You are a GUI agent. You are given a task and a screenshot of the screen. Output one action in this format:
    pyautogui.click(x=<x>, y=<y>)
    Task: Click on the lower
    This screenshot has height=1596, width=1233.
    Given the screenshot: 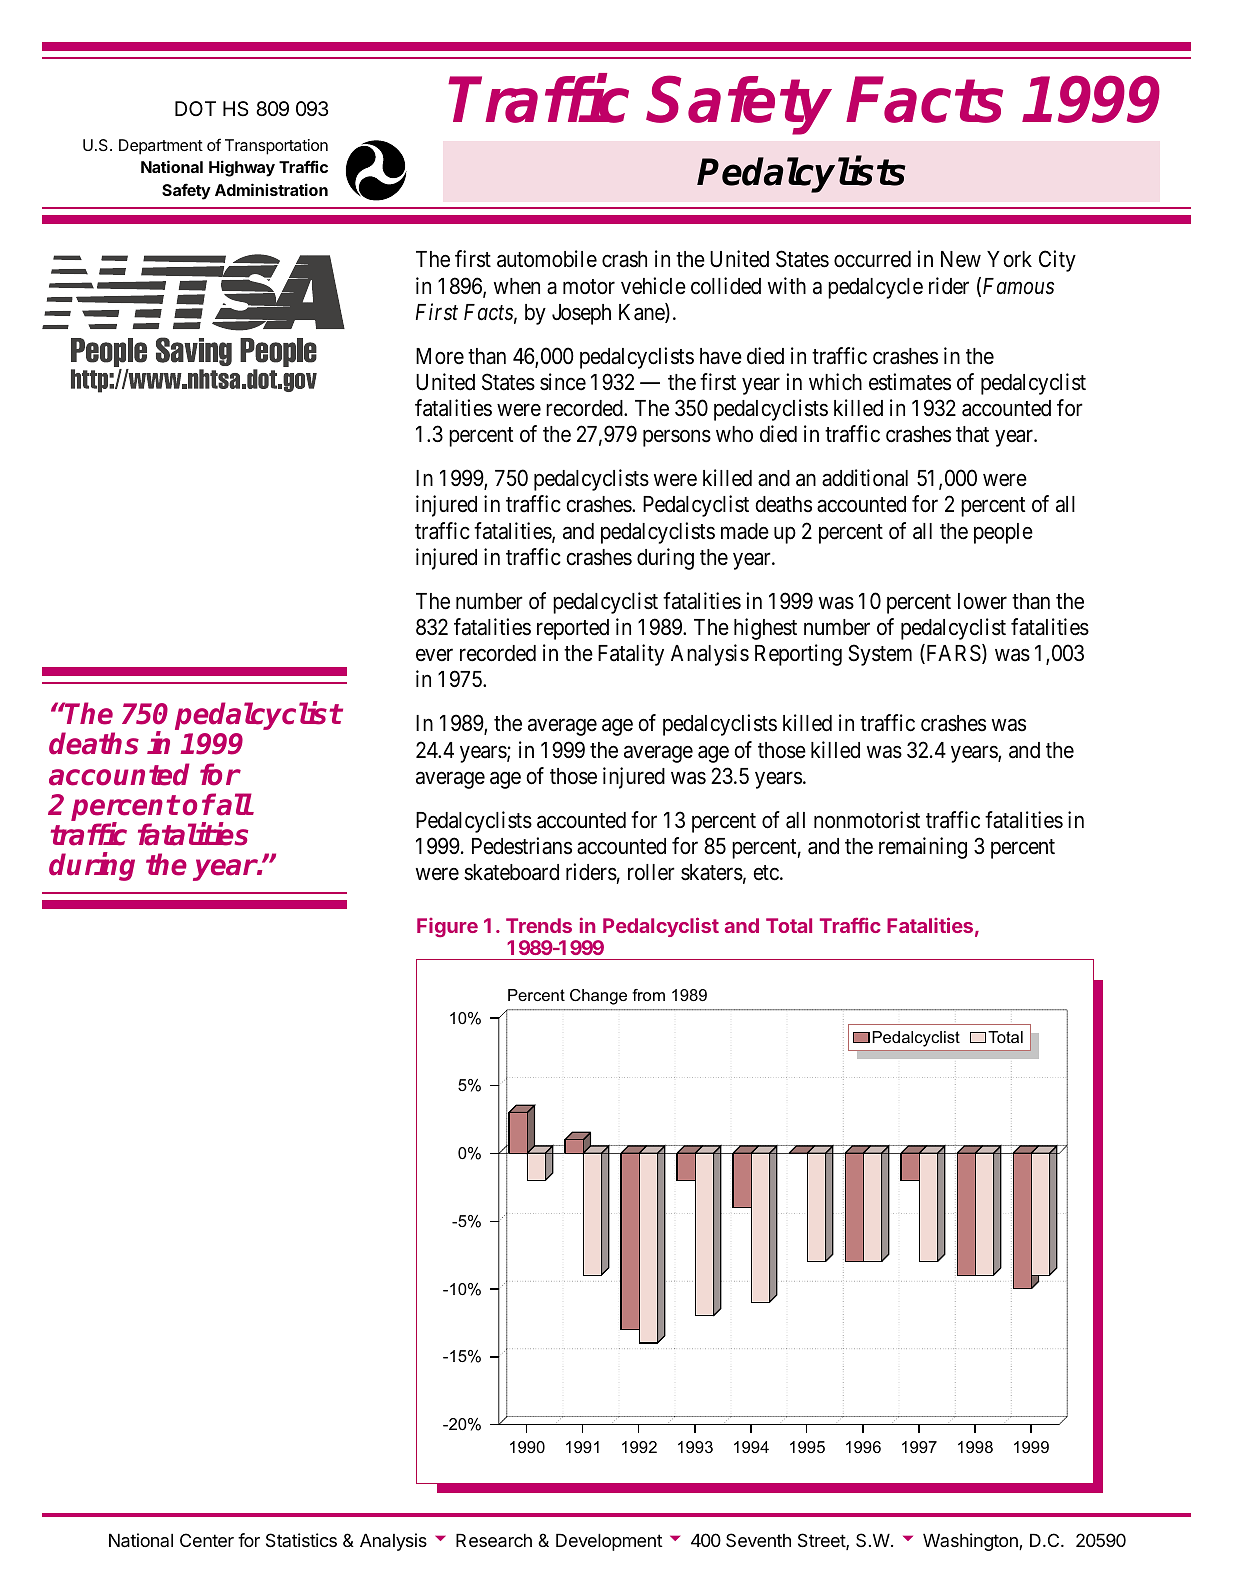 What is the action you would take?
    pyautogui.click(x=982, y=601)
